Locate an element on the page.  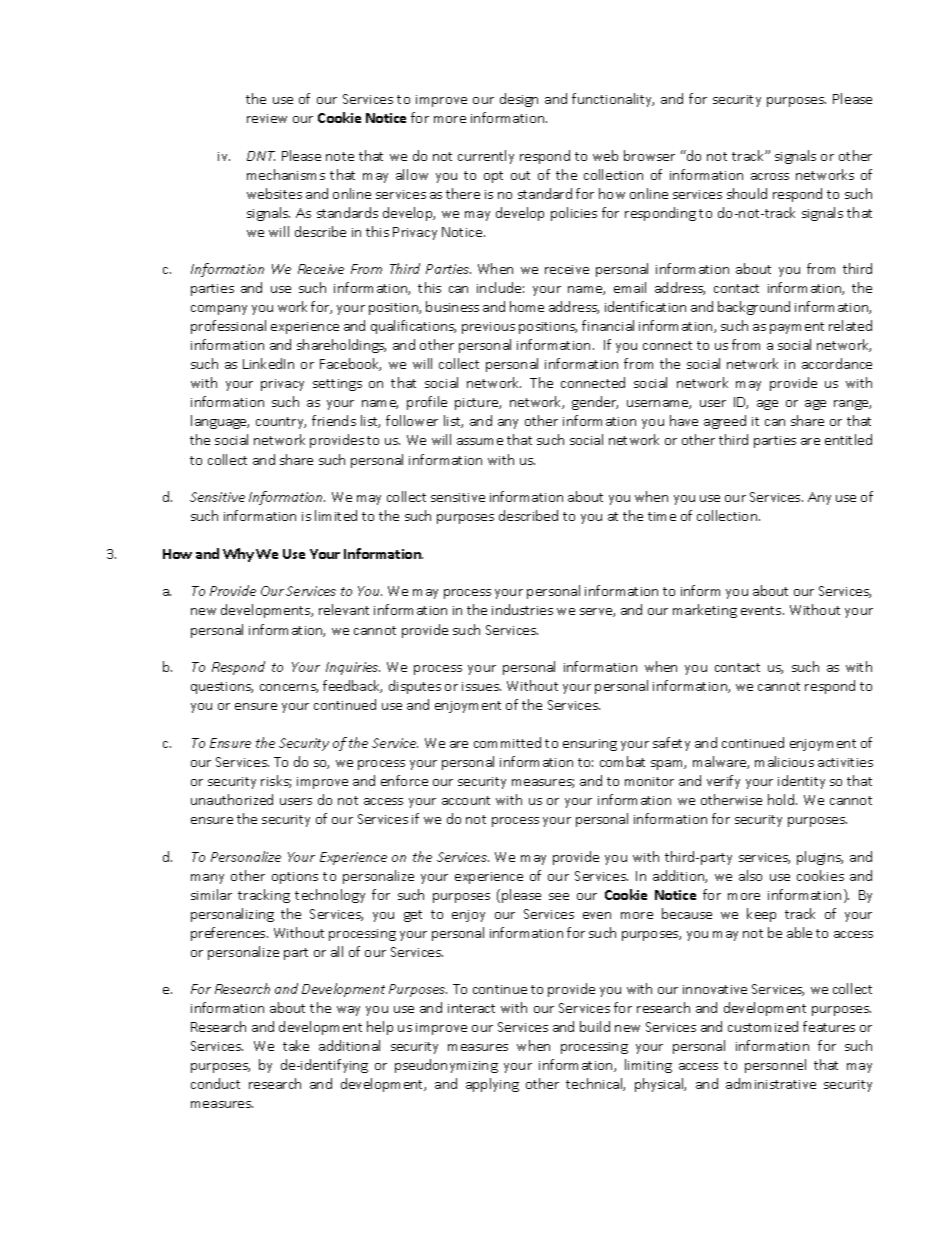
review is located at coordinates (267, 118).
